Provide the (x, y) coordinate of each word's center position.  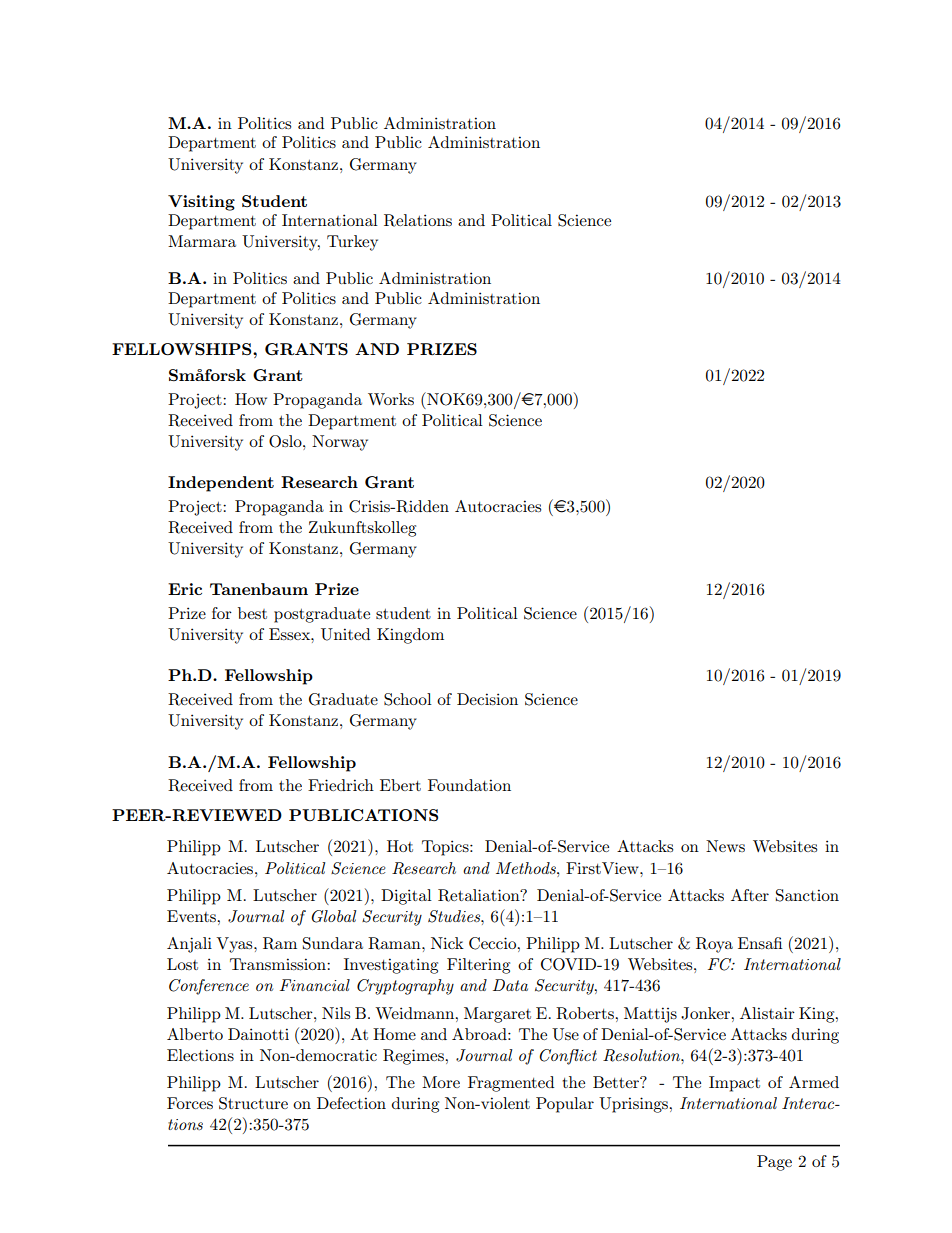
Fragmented (511, 1084)
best (252, 613)
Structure (253, 1103)
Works (391, 399)
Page (774, 1163)
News (725, 846)
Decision (487, 699)
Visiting (201, 203)
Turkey (352, 243)
